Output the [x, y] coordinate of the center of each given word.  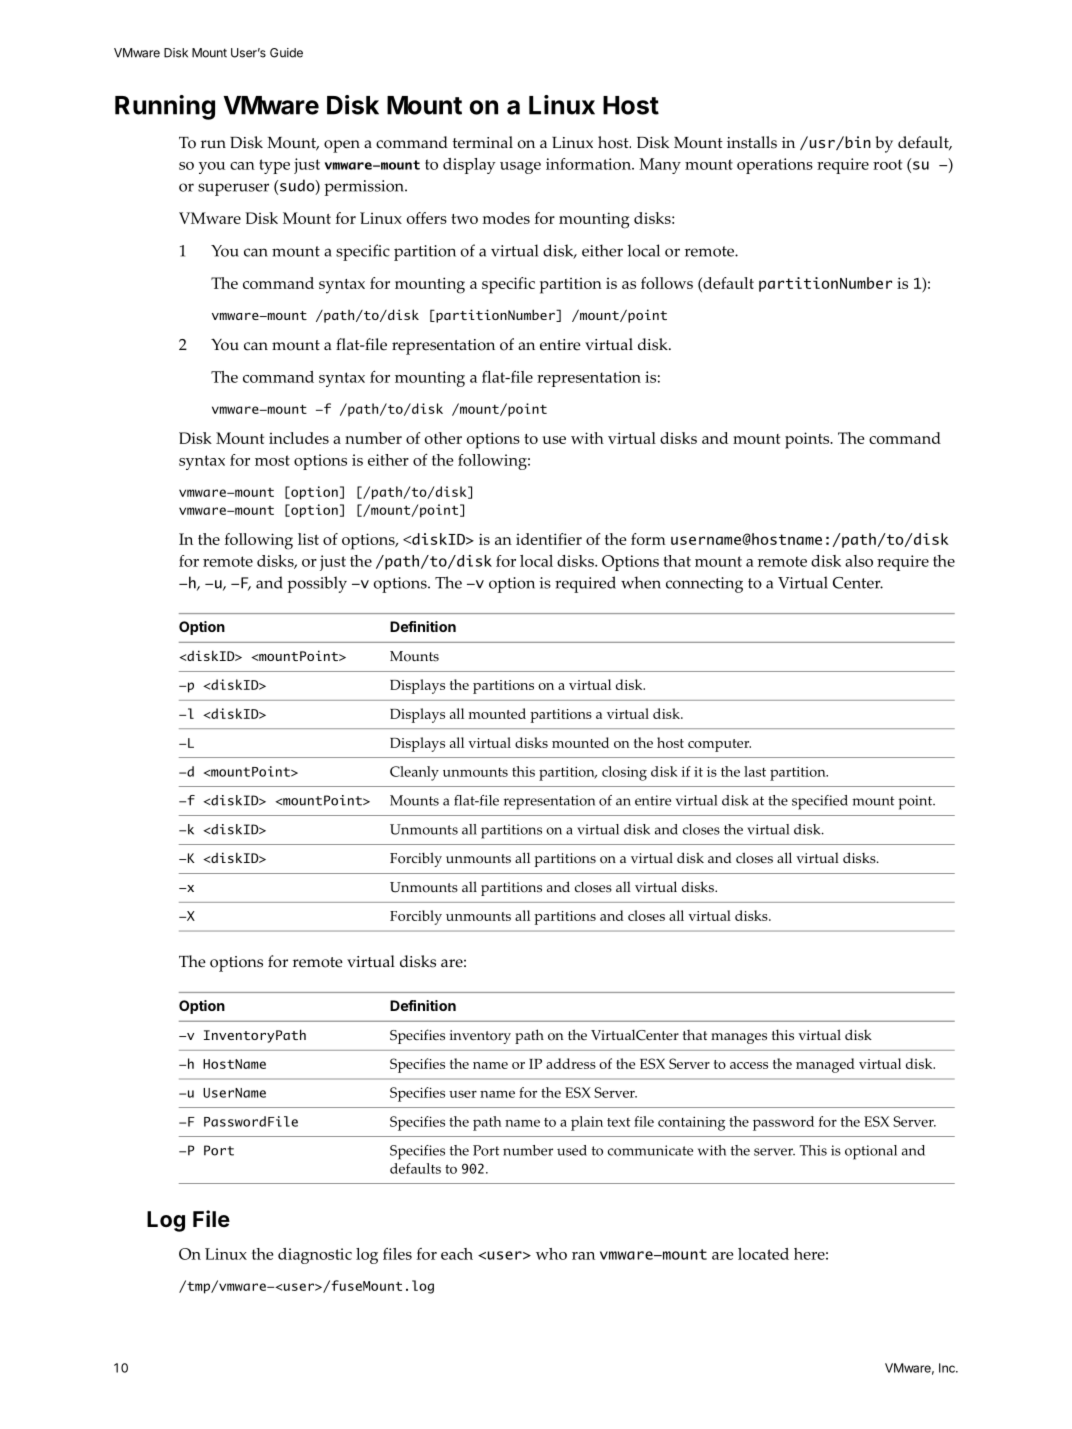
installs [752, 142]
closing [624, 773]
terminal [483, 142]
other [443, 438]
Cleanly [414, 773]
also [859, 561]
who [551, 1254]
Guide [286, 53]
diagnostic [315, 1256]
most [272, 460]
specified [820, 802]
